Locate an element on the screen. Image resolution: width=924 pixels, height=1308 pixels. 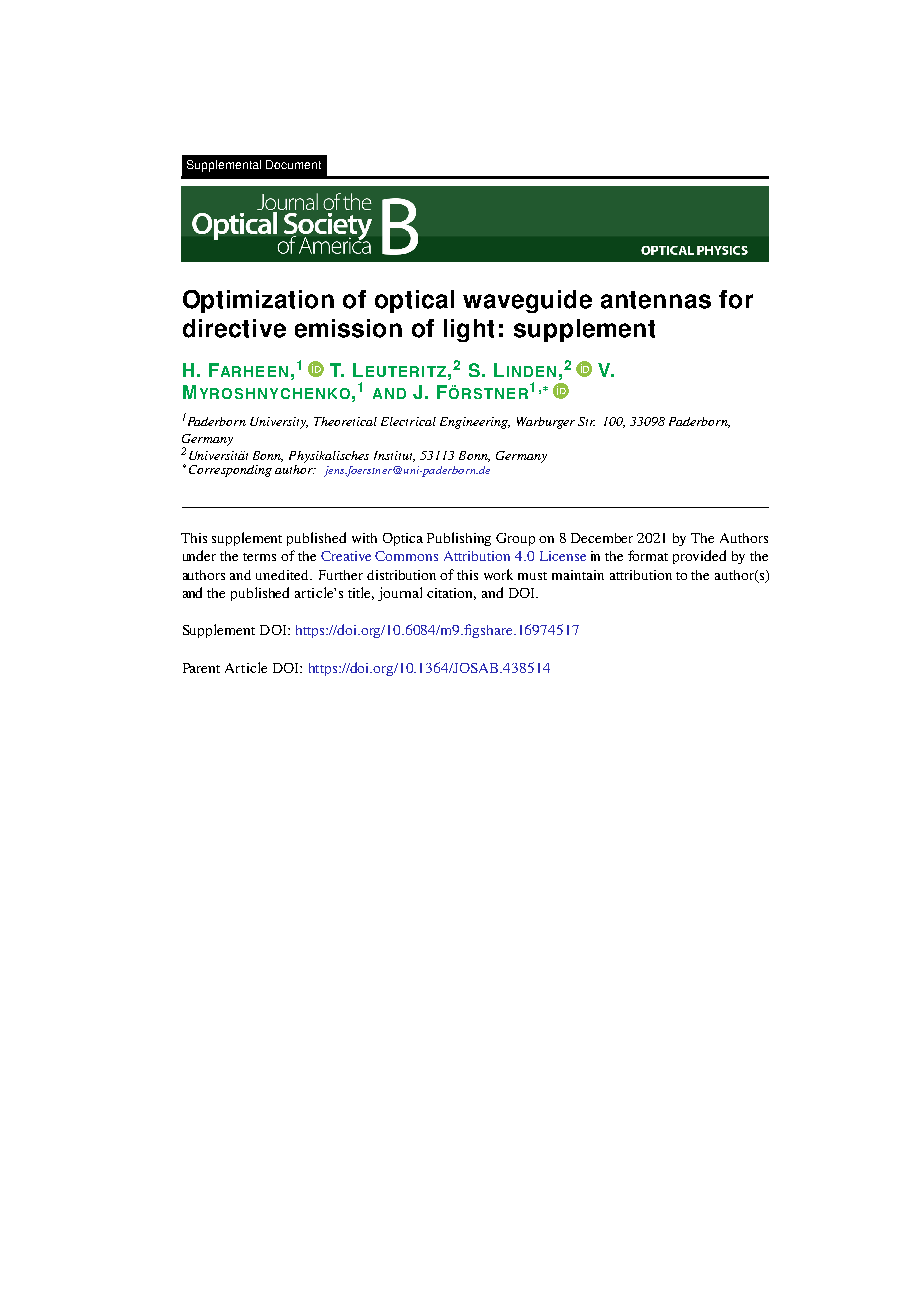
antennas is located at coordinates (656, 300).
